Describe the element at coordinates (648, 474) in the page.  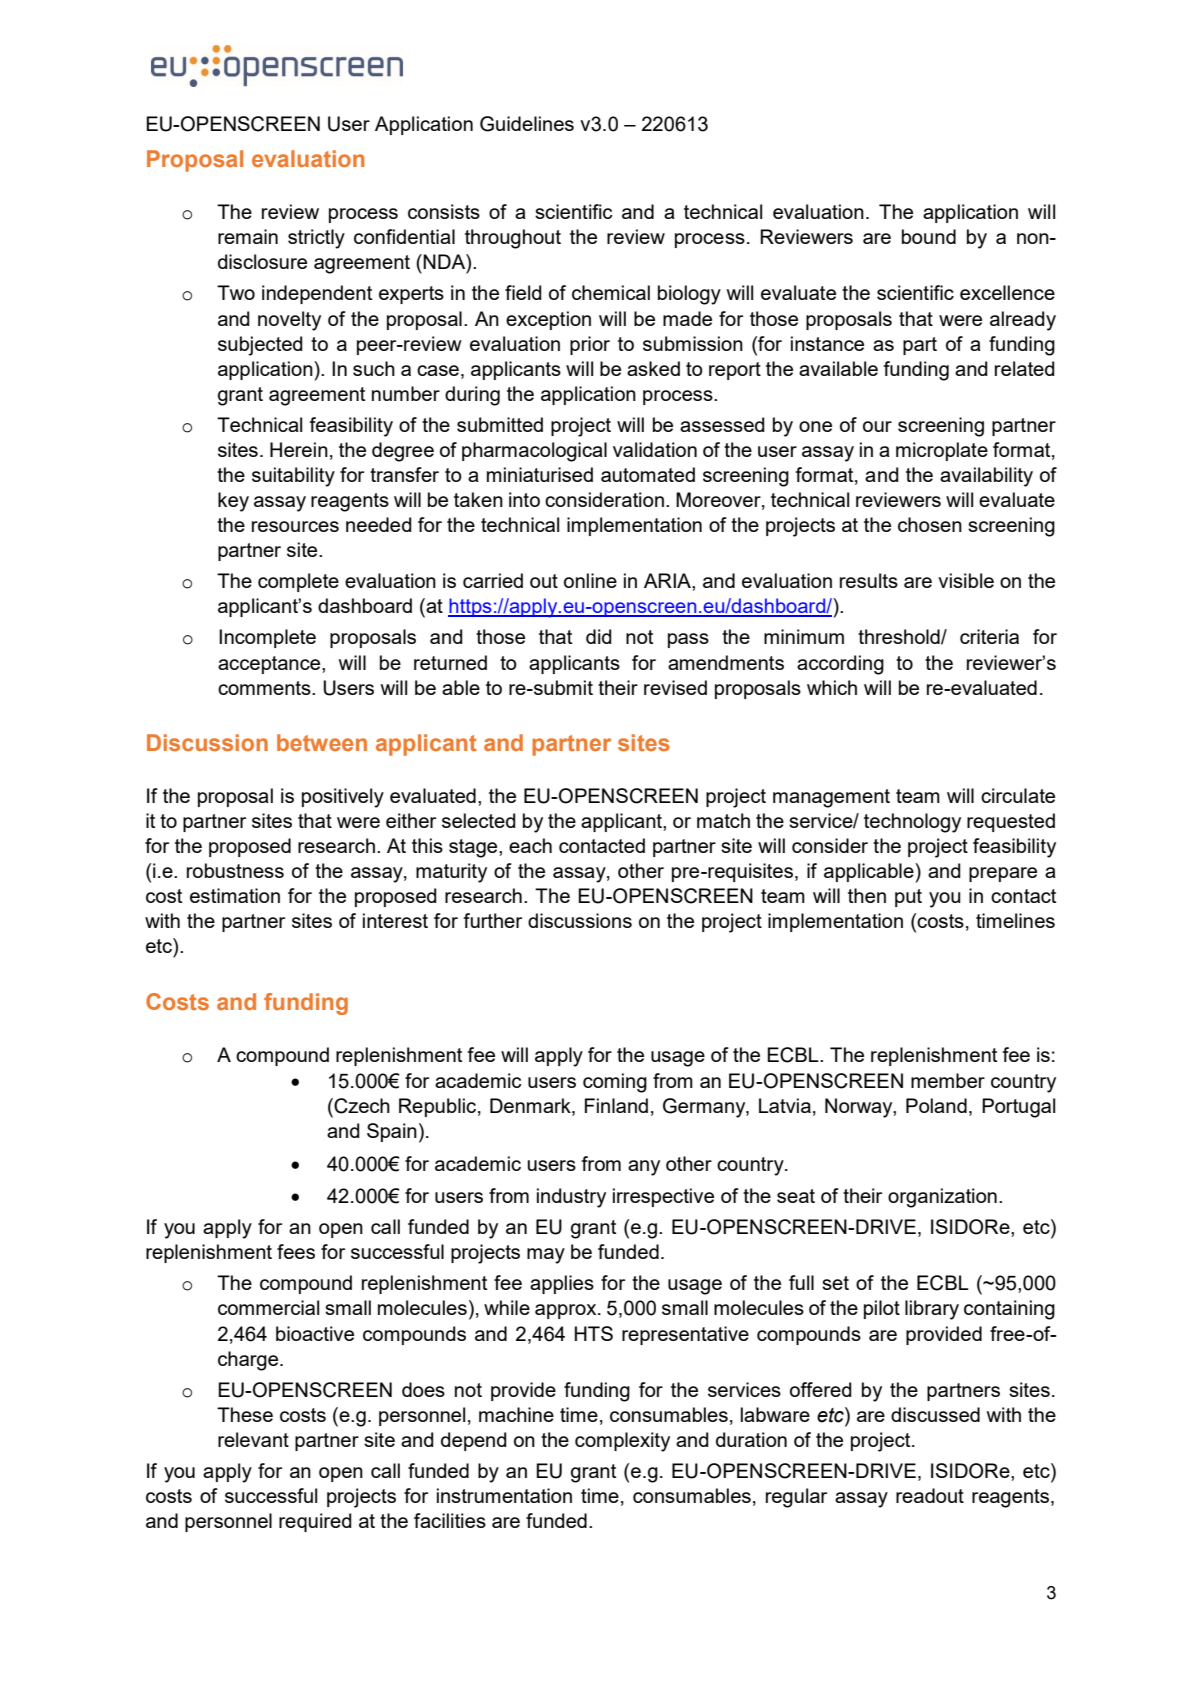
I see `automated` at that location.
